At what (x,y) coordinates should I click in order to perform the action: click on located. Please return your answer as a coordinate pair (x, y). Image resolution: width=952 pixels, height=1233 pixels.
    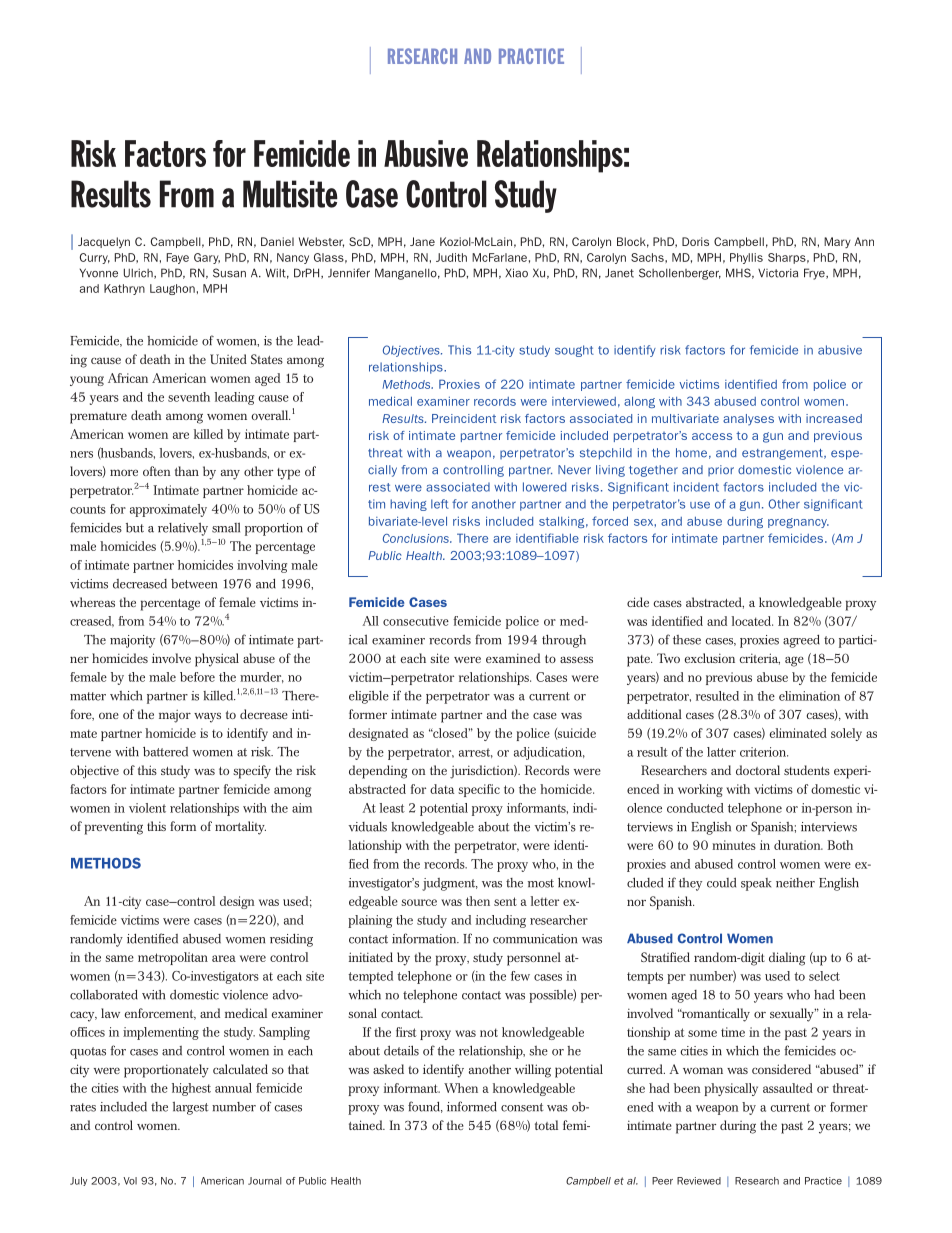
    Looking at the image, I should click on (752, 621).
